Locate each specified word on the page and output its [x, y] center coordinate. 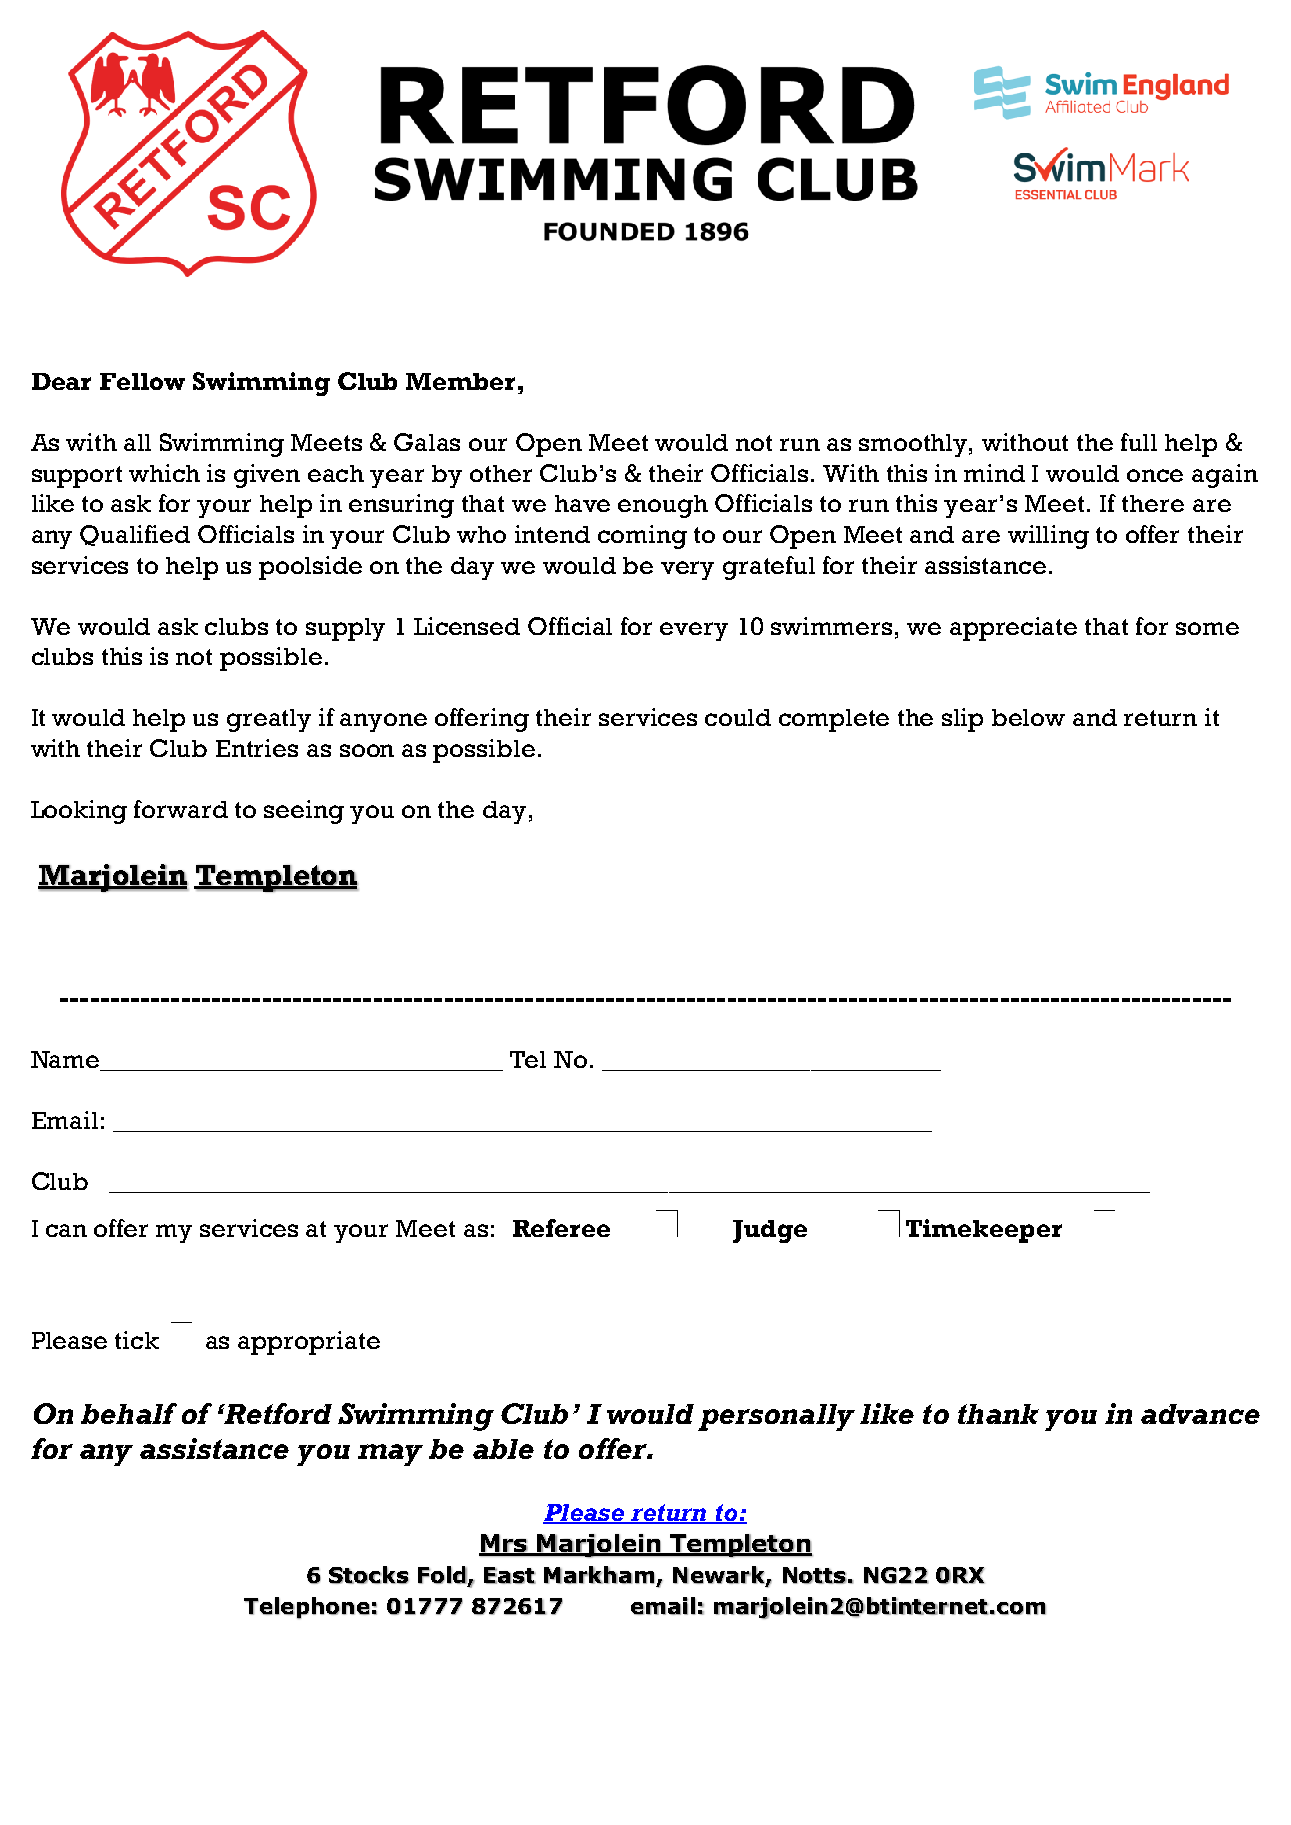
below [1028, 717]
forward [181, 809]
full [1139, 442]
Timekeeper [984, 1231]
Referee [561, 1228]
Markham [599, 1575]
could [738, 717]
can [66, 1230]
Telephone [307, 1608]
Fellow [142, 381]
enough [663, 506]
